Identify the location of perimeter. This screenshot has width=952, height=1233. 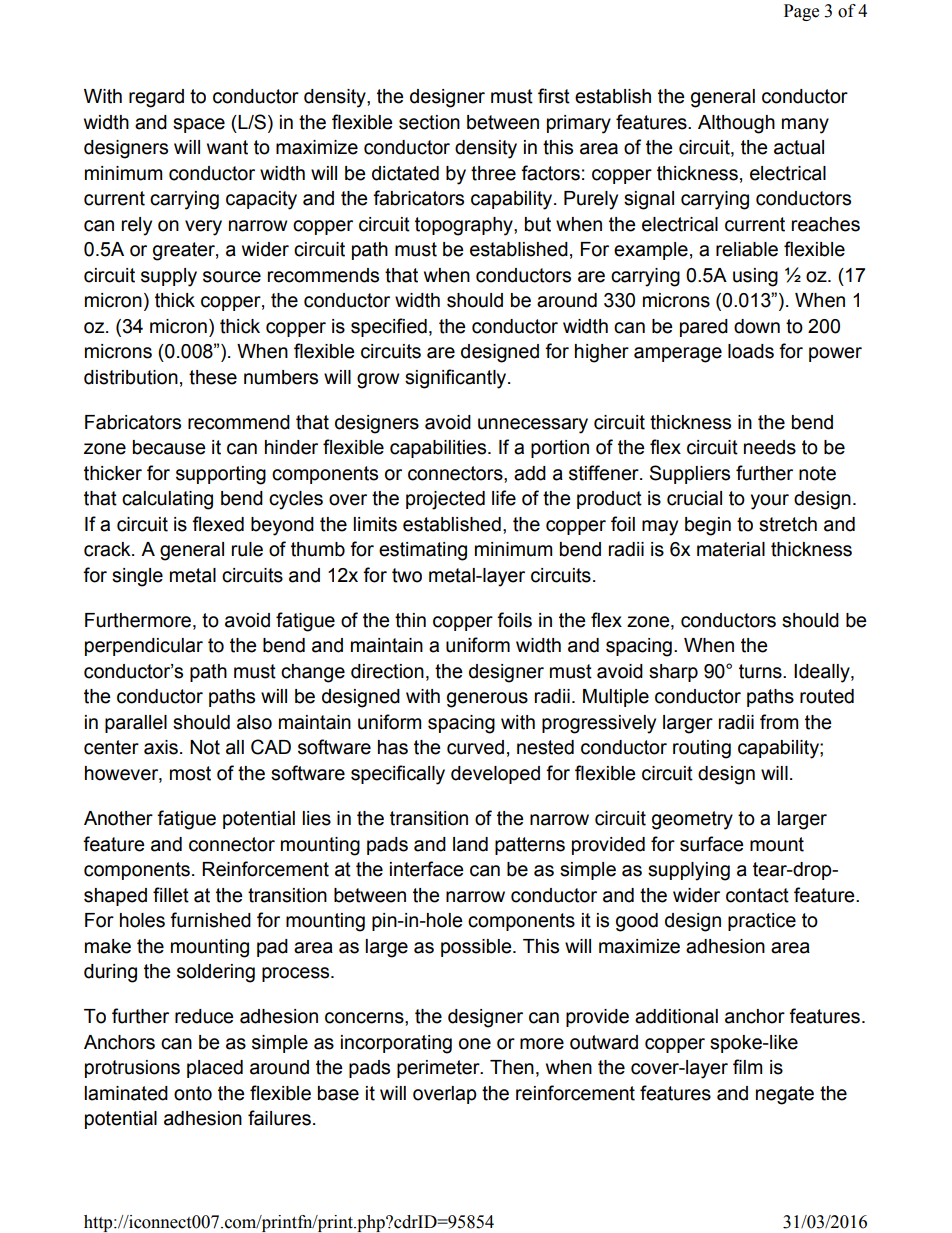
(439, 1069).
